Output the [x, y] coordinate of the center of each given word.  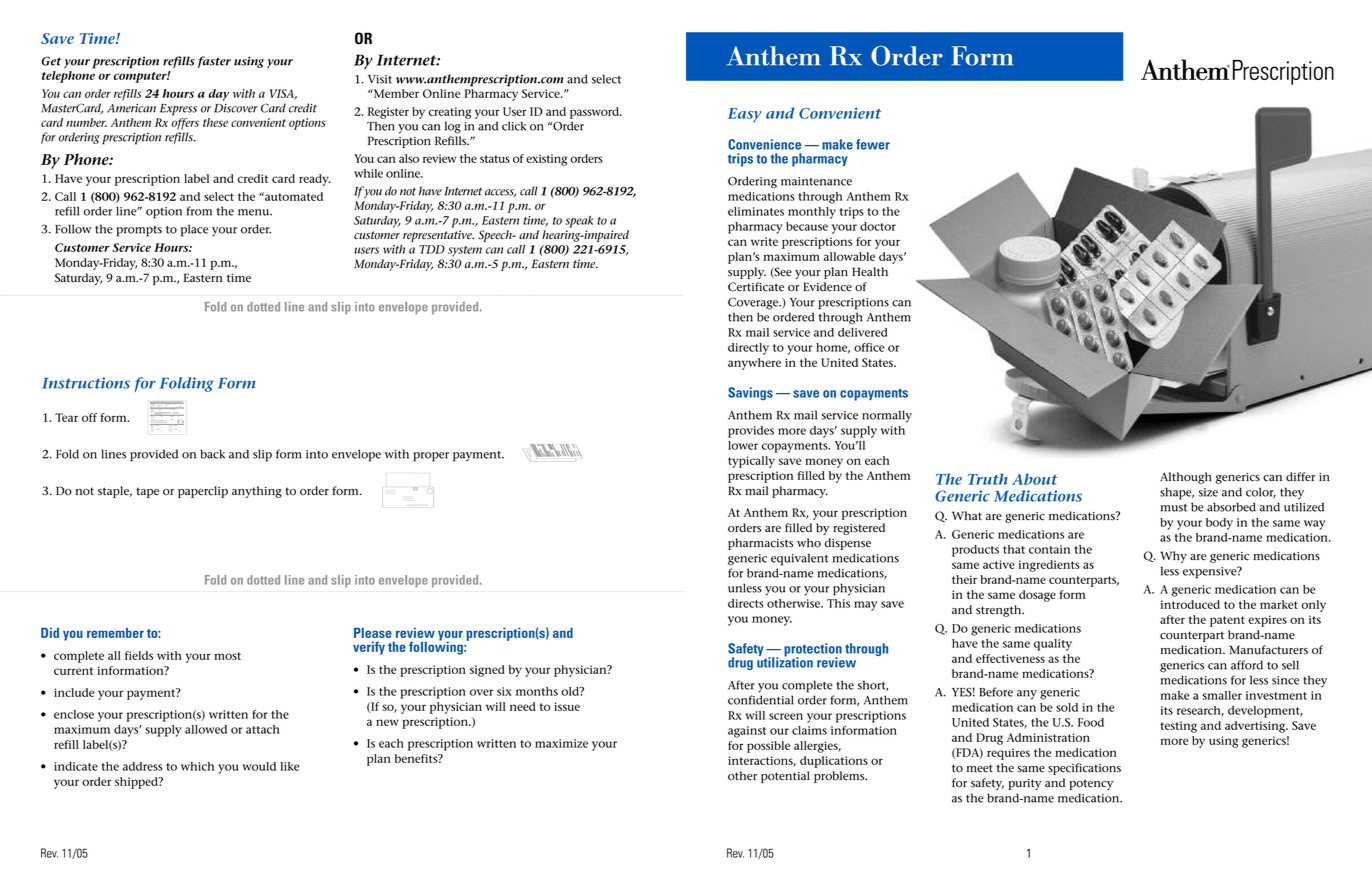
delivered [862, 332]
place [194, 230]
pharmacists [761, 544]
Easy [744, 115]
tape [147, 492]
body [1219, 524]
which [197, 766]
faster [214, 62]
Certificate [756, 287]
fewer [873, 144]
